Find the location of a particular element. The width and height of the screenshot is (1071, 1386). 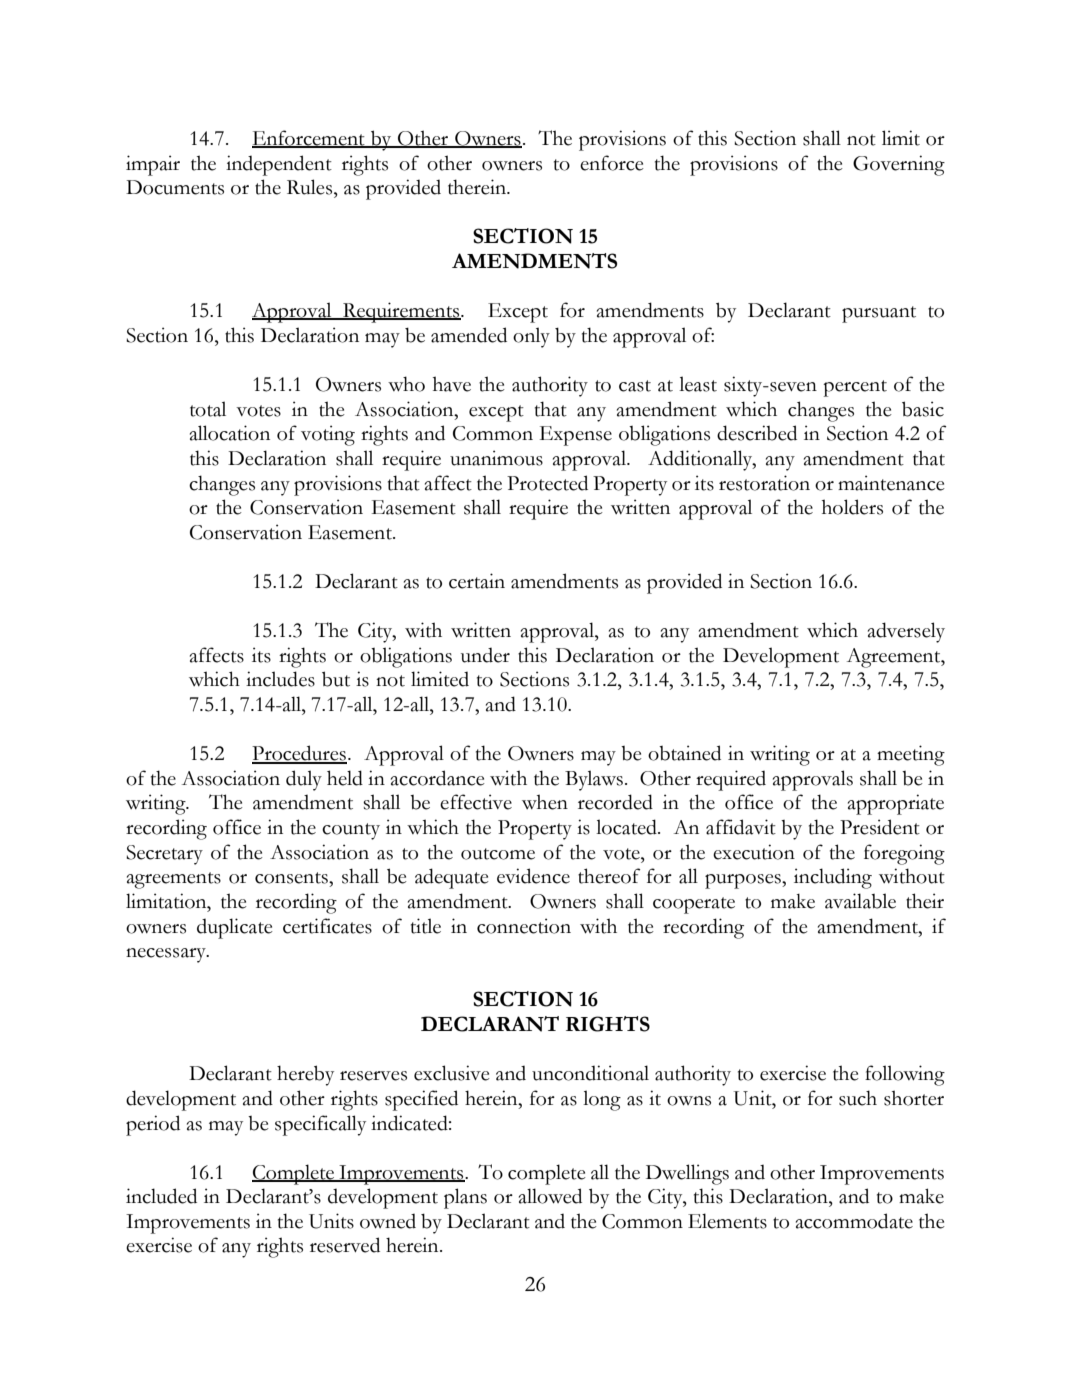

allocation is located at coordinates (230, 433).
